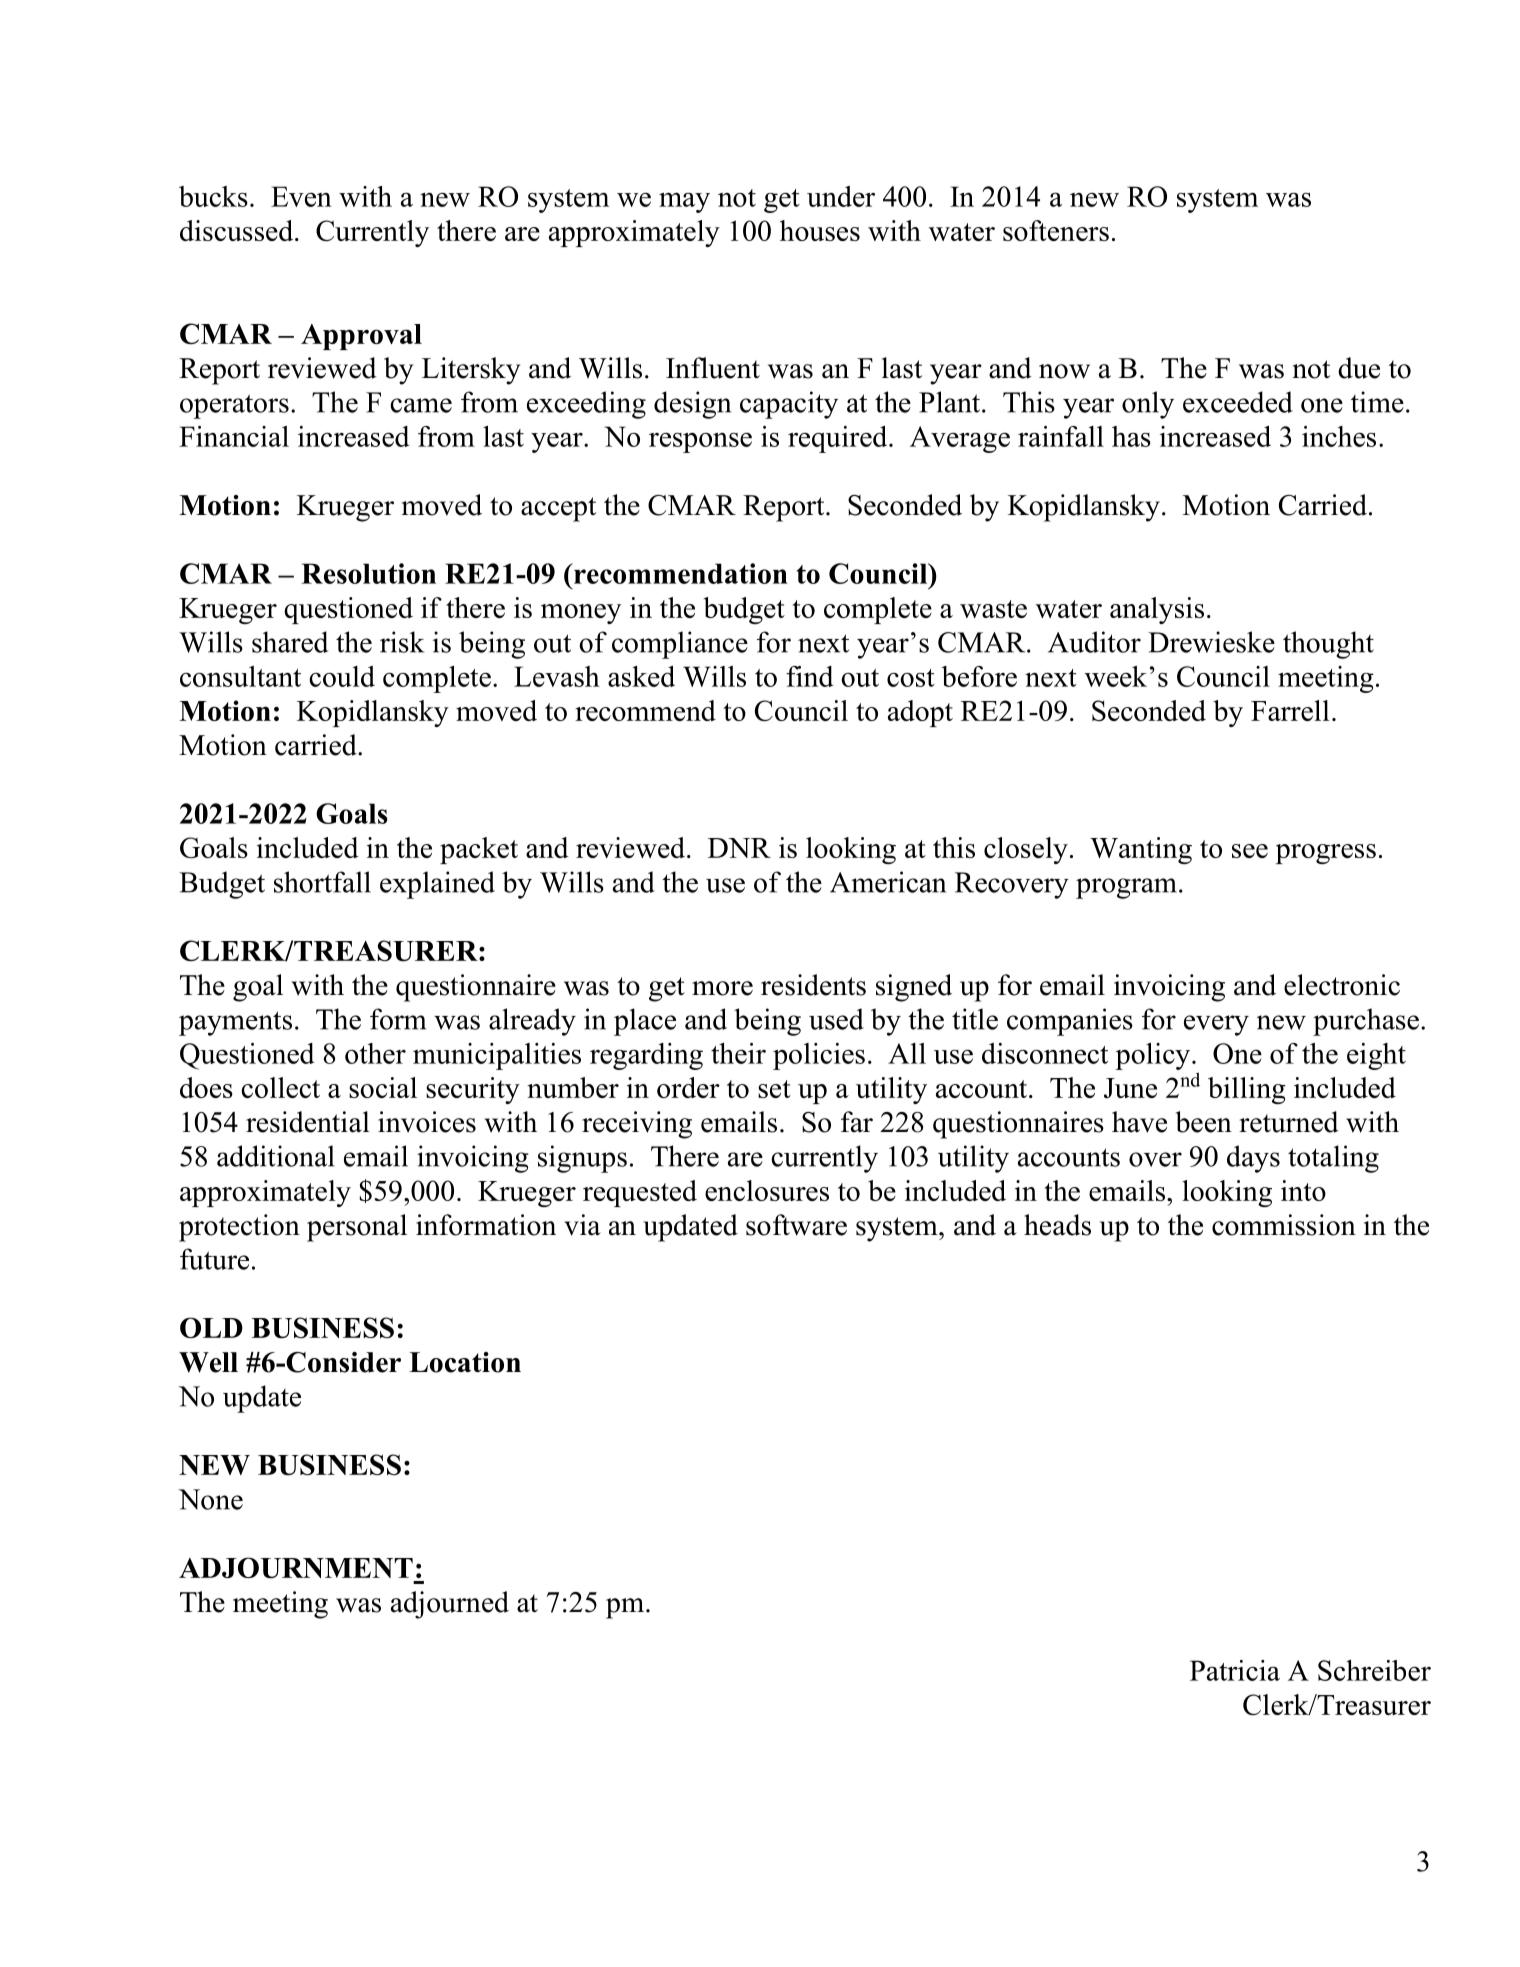 The height and width of the image is (1967, 1520). Describe the element at coordinates (739, 848) in the image. I see `DNR` at that location.
